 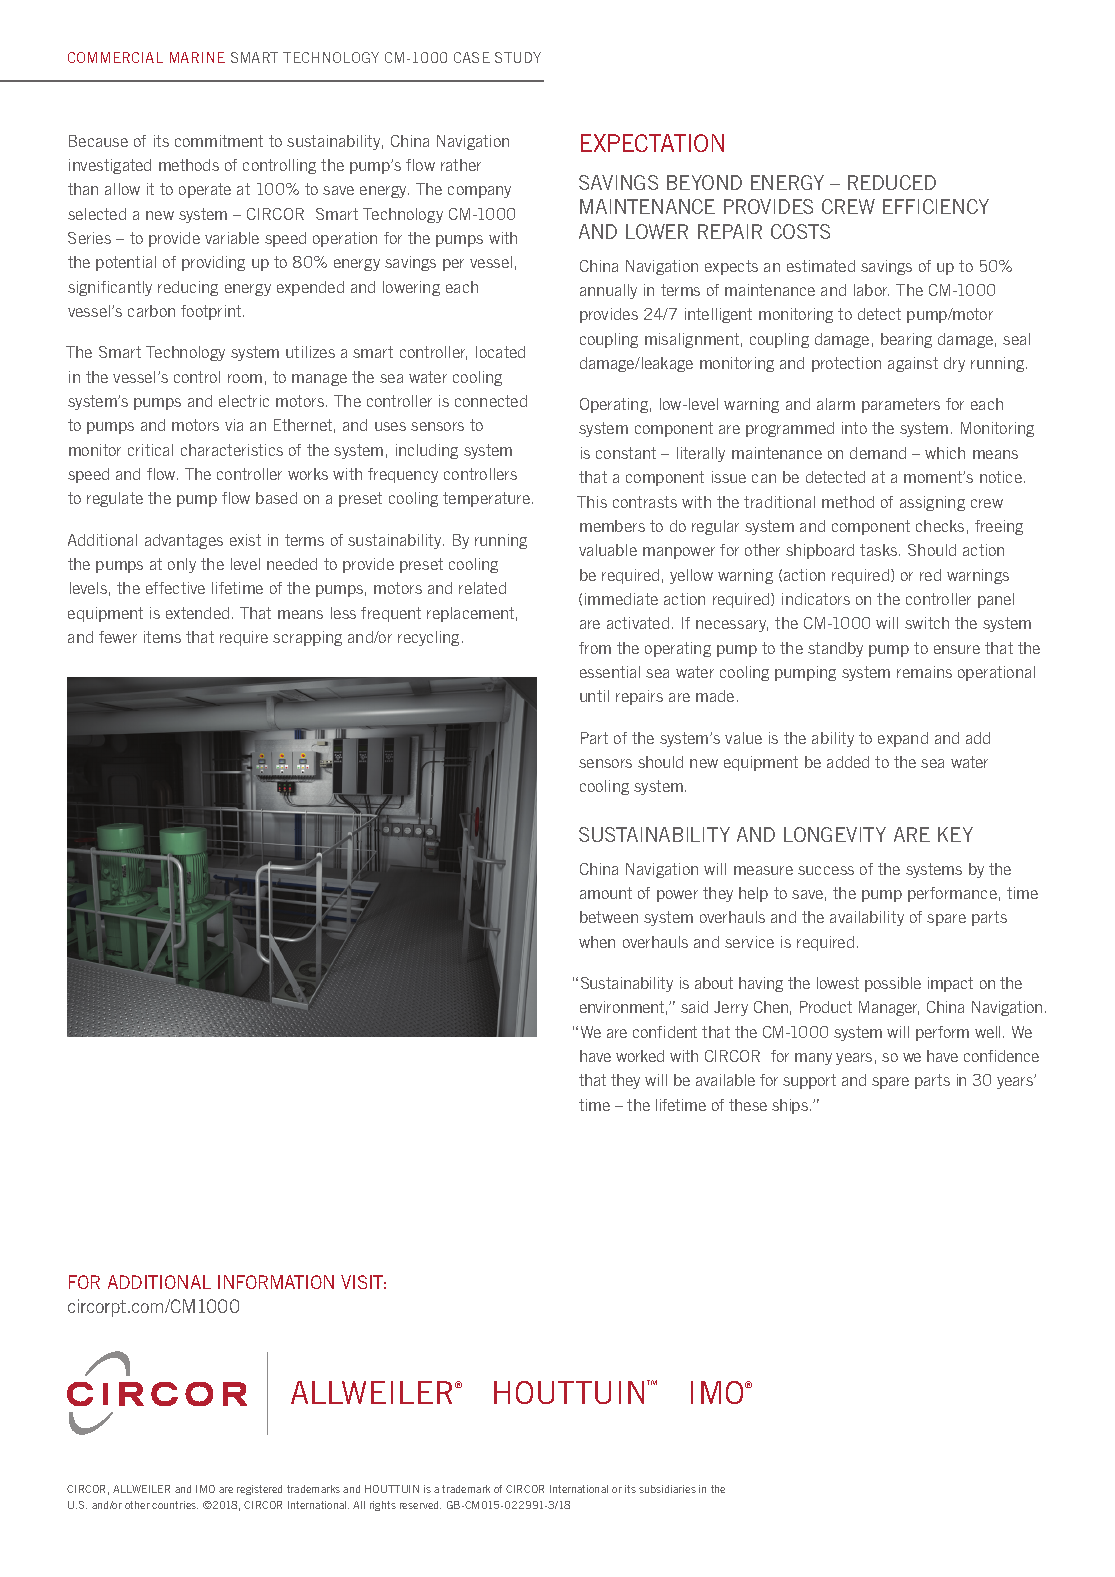 I want to click on characteristics, so click(x=232, y=450).
